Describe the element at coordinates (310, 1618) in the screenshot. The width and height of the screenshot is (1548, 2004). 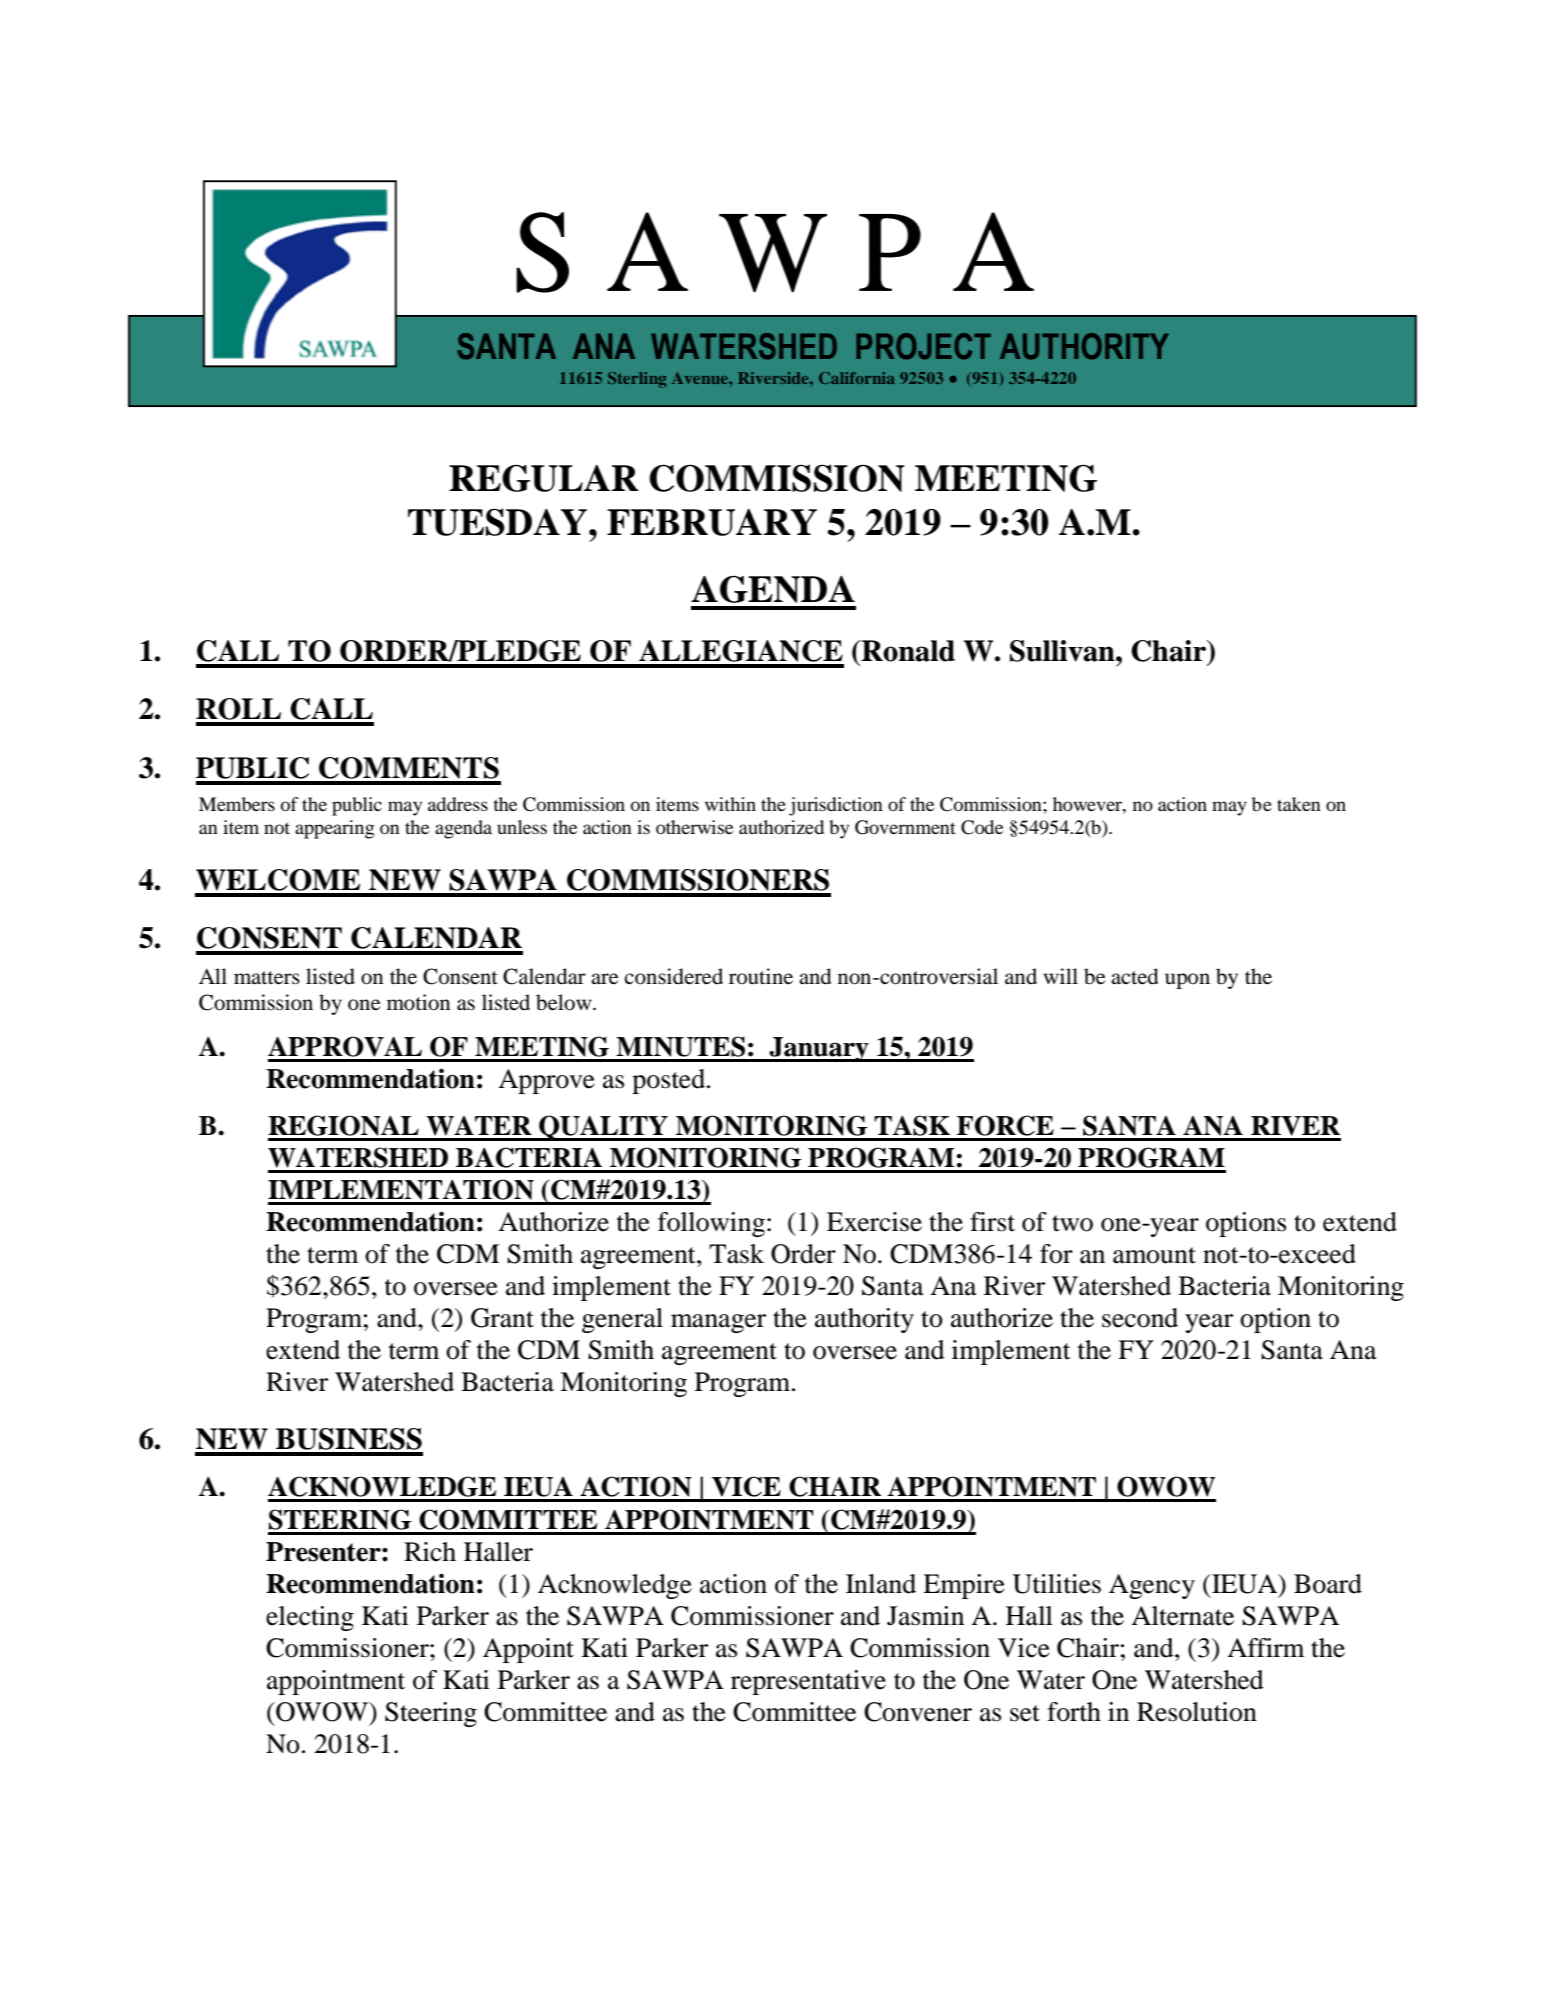
I see `electing` at that location.
